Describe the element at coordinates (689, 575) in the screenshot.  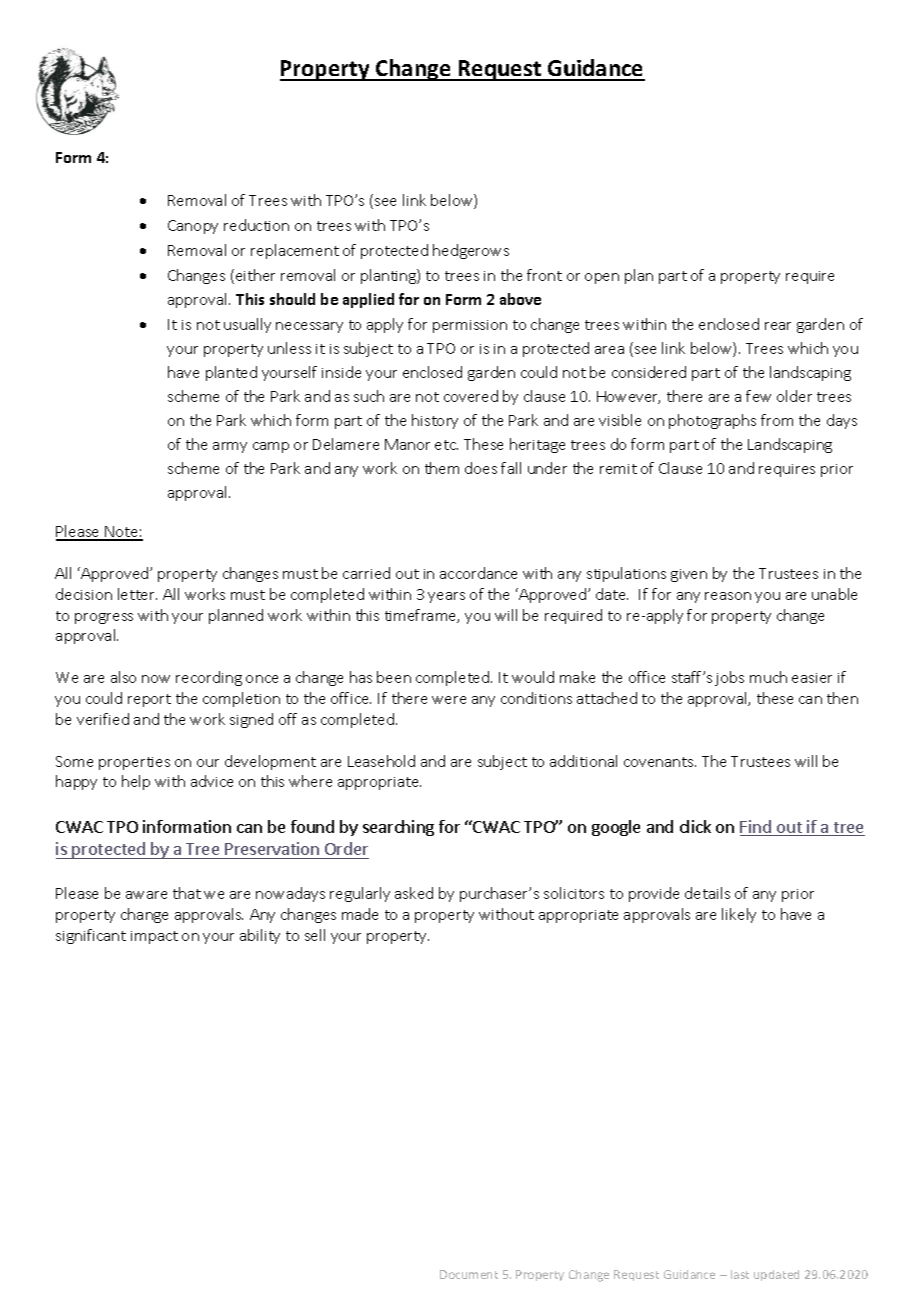
I see `given` at that location.
